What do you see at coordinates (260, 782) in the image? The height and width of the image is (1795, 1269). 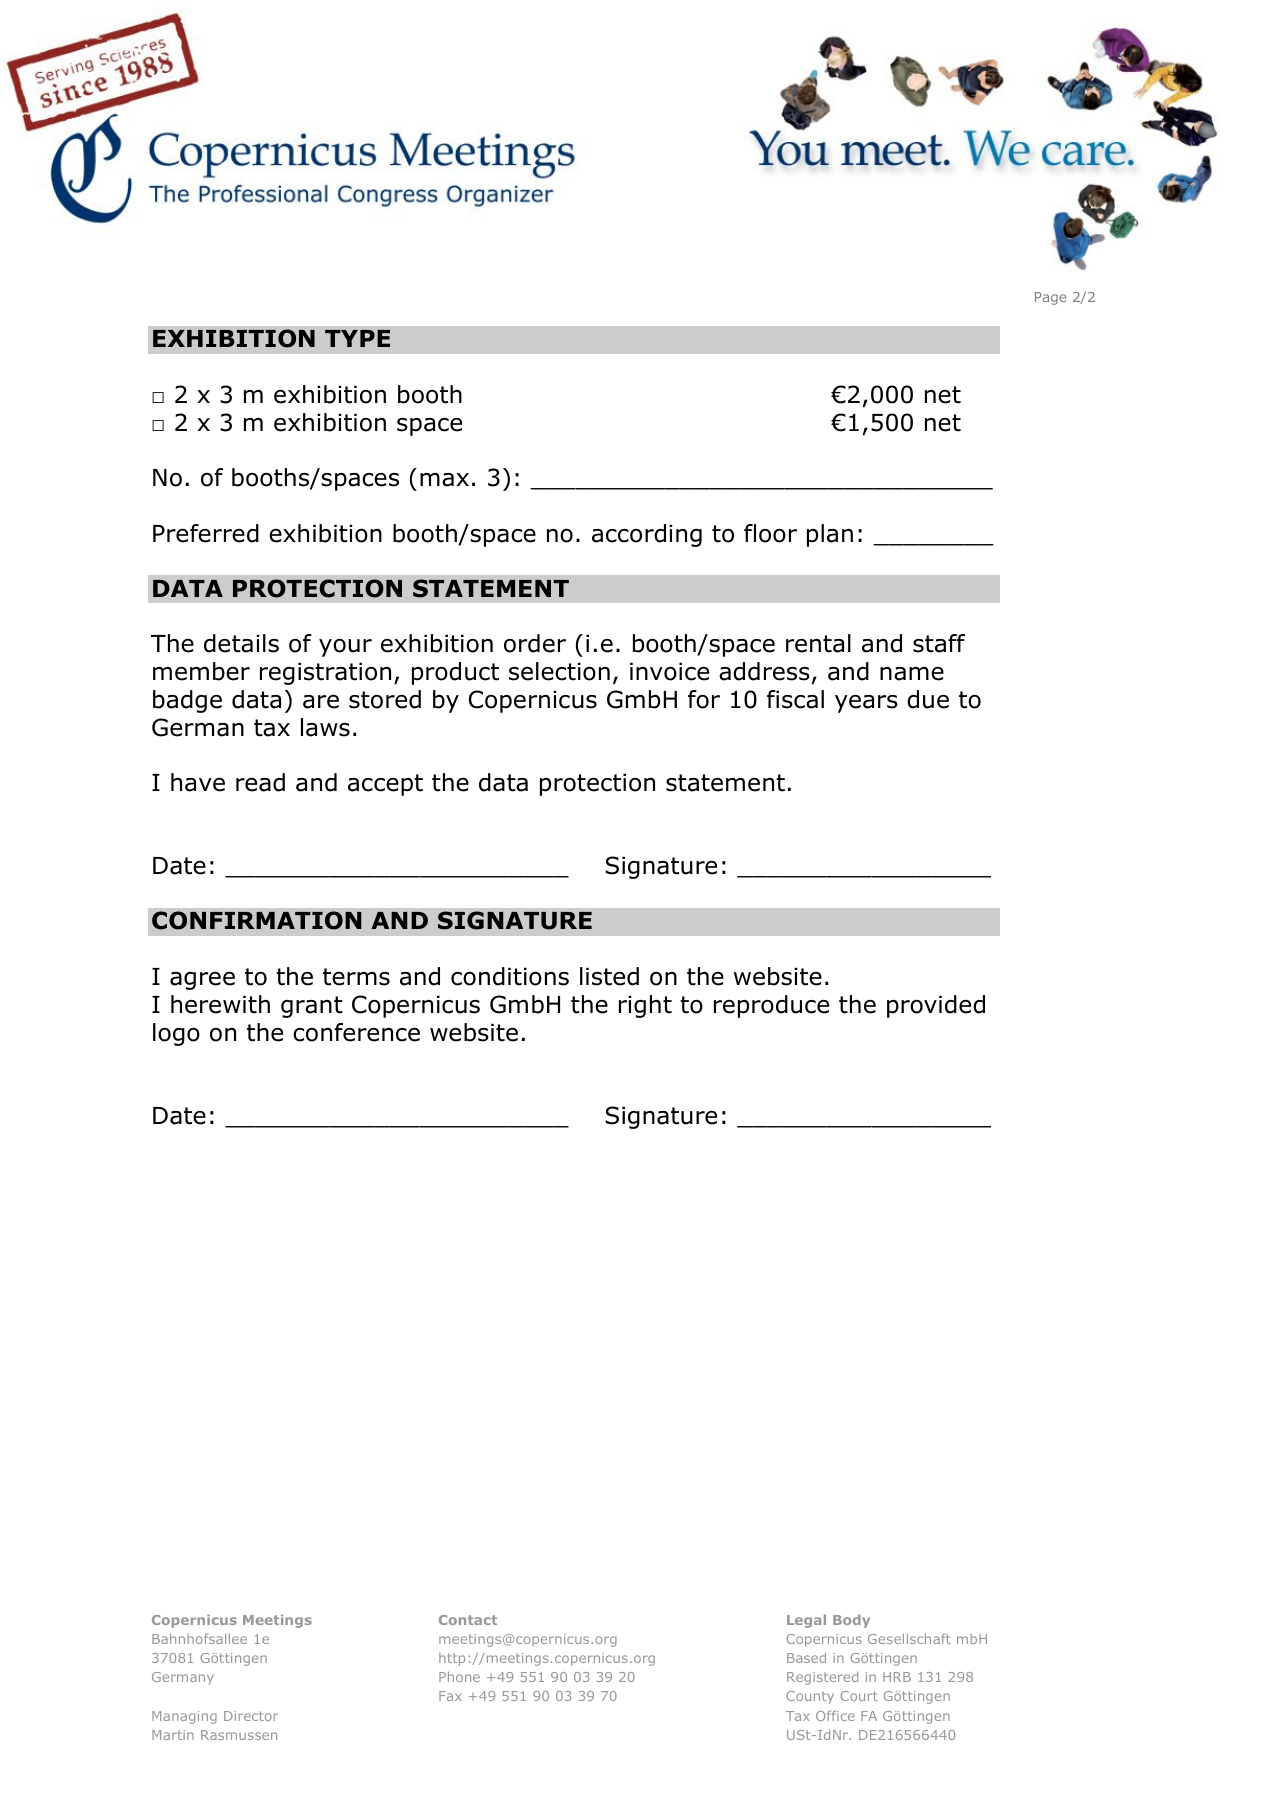 I see `read` at bounding box center [260, 782].
